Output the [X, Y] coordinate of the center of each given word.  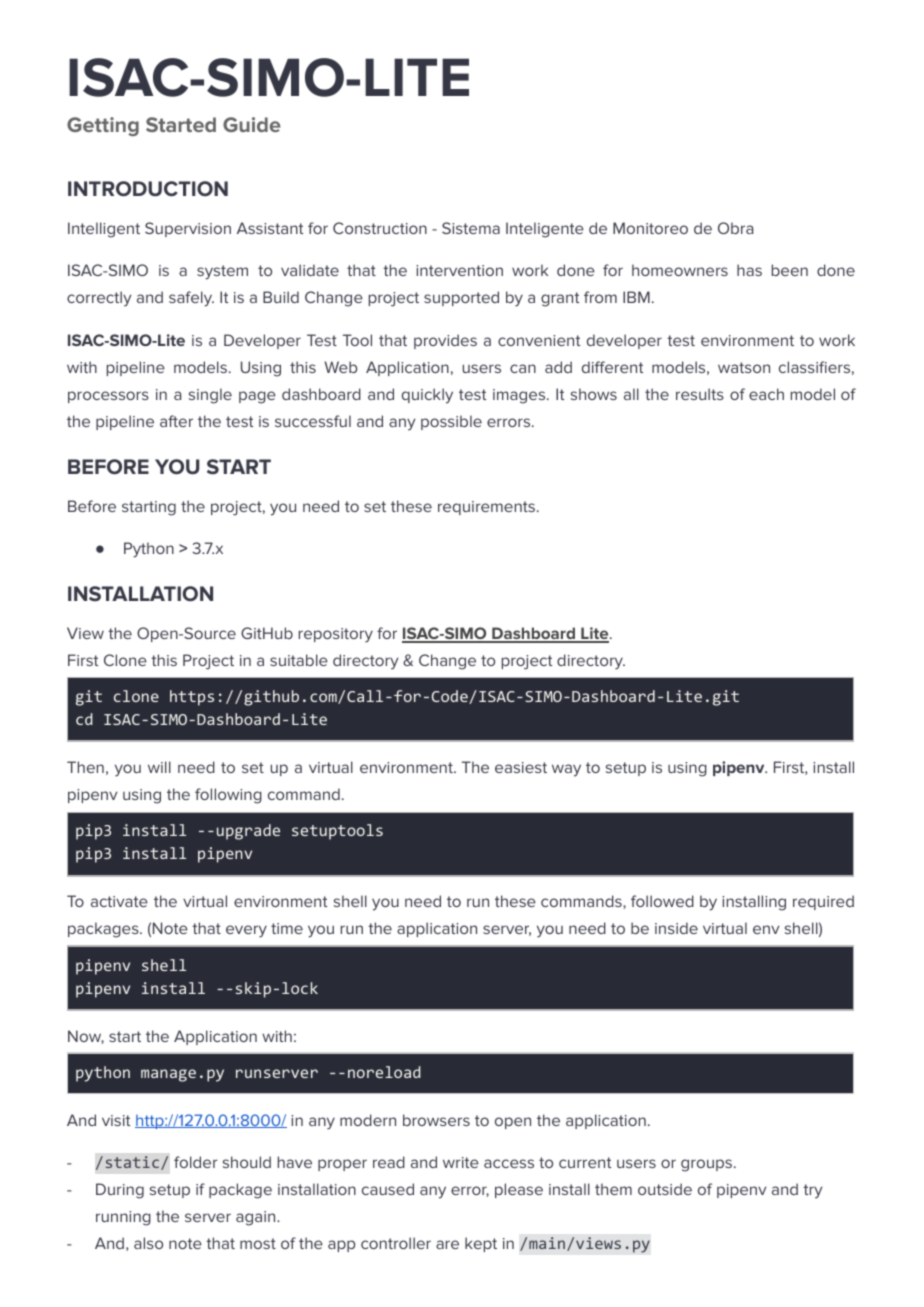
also [148, 1243]
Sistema [471, 228]
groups [708, 1165]
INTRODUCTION [148, 189]
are [447, 1244]
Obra [735, 228]
